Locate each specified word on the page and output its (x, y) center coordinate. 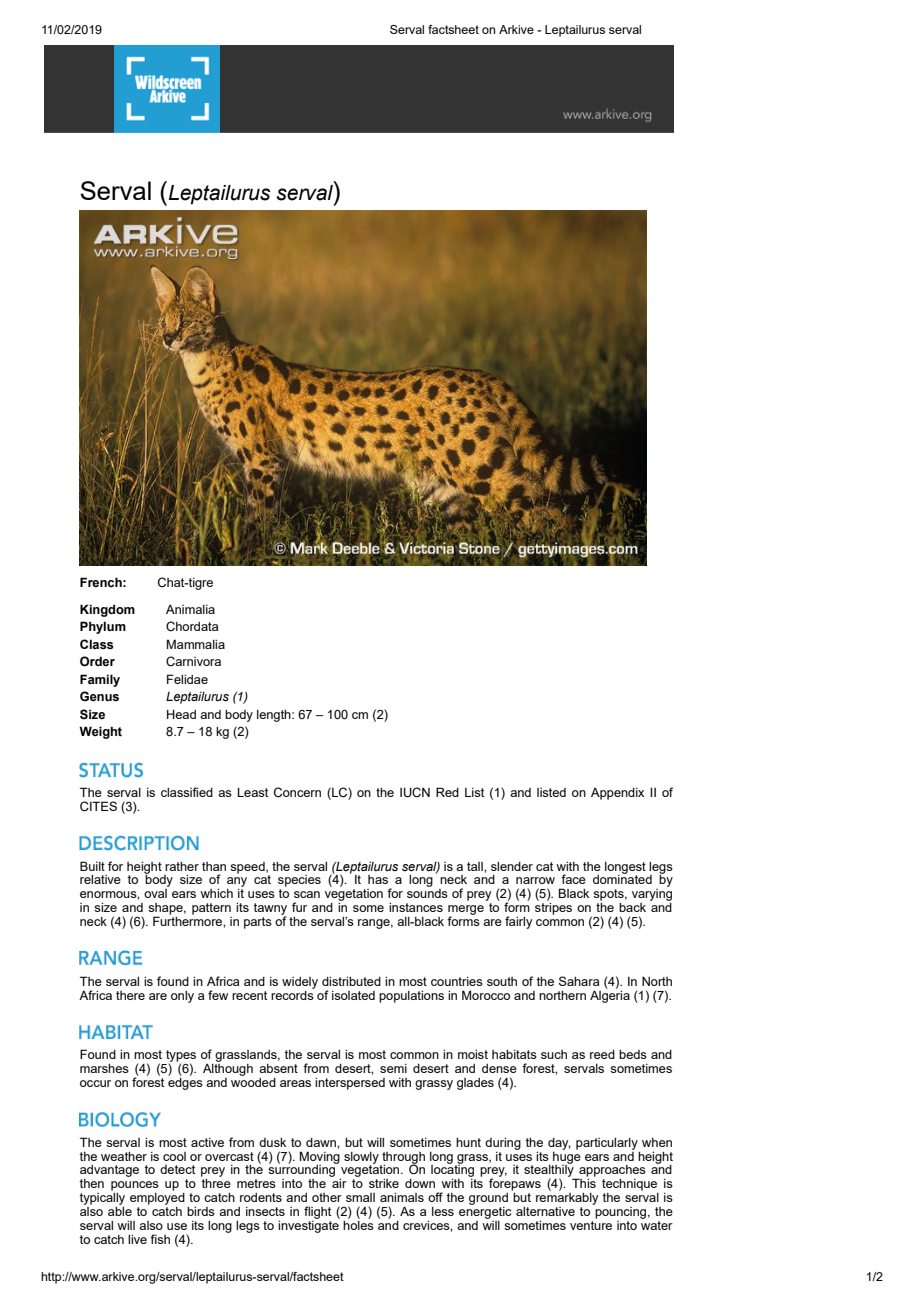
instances (416, 907)
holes (358, 1225)
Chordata (192, 626)
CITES (98, 806)
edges (185, 1082)
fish (160, 1239)
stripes (553, 909)
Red (447, 792)
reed (602, 1054)
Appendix (617, 794)
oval (155, 893)
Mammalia (196, 644)
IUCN (415, 792)
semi (393, 1068)
